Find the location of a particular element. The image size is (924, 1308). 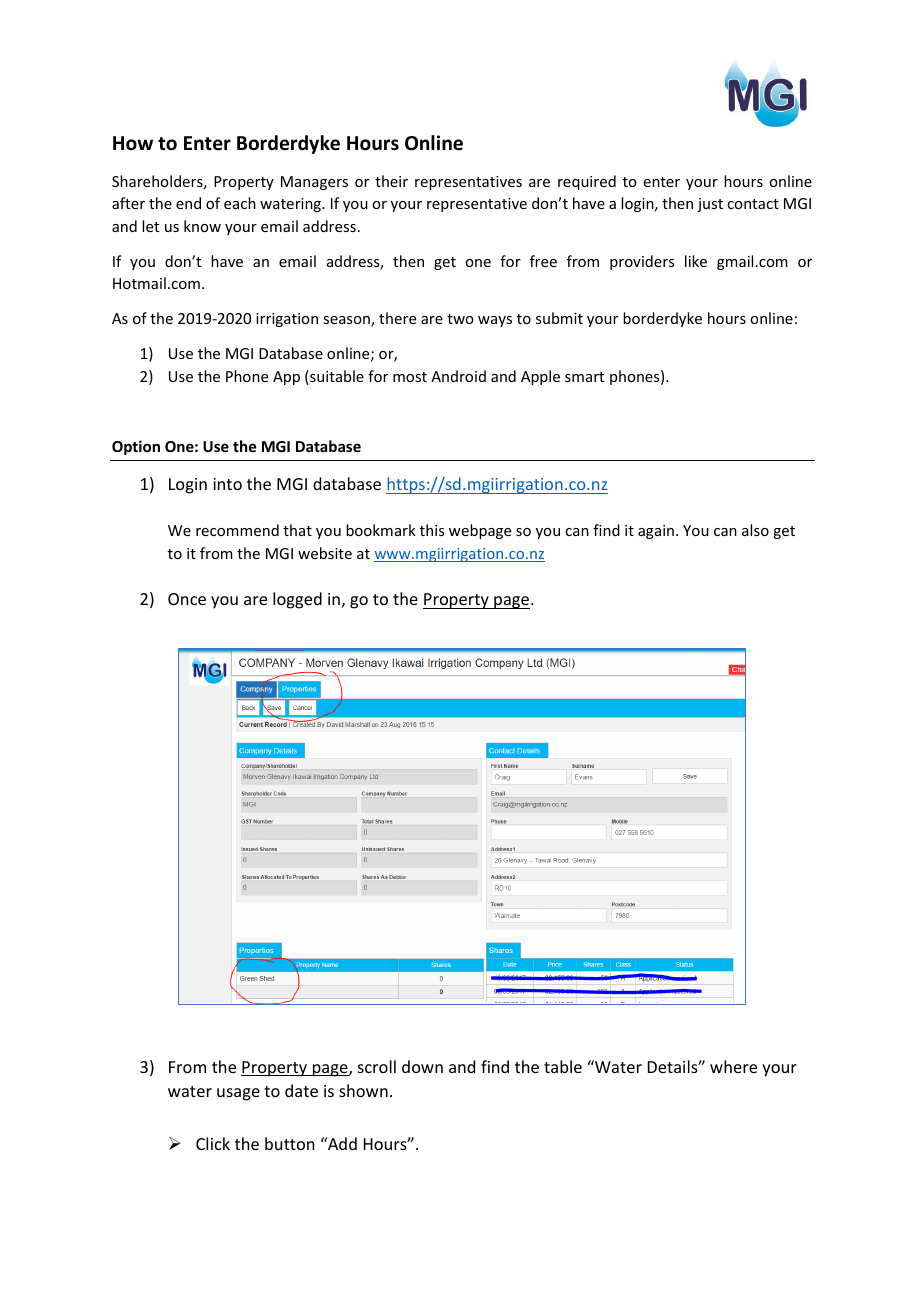

know is located at coordinates (202, 226).
